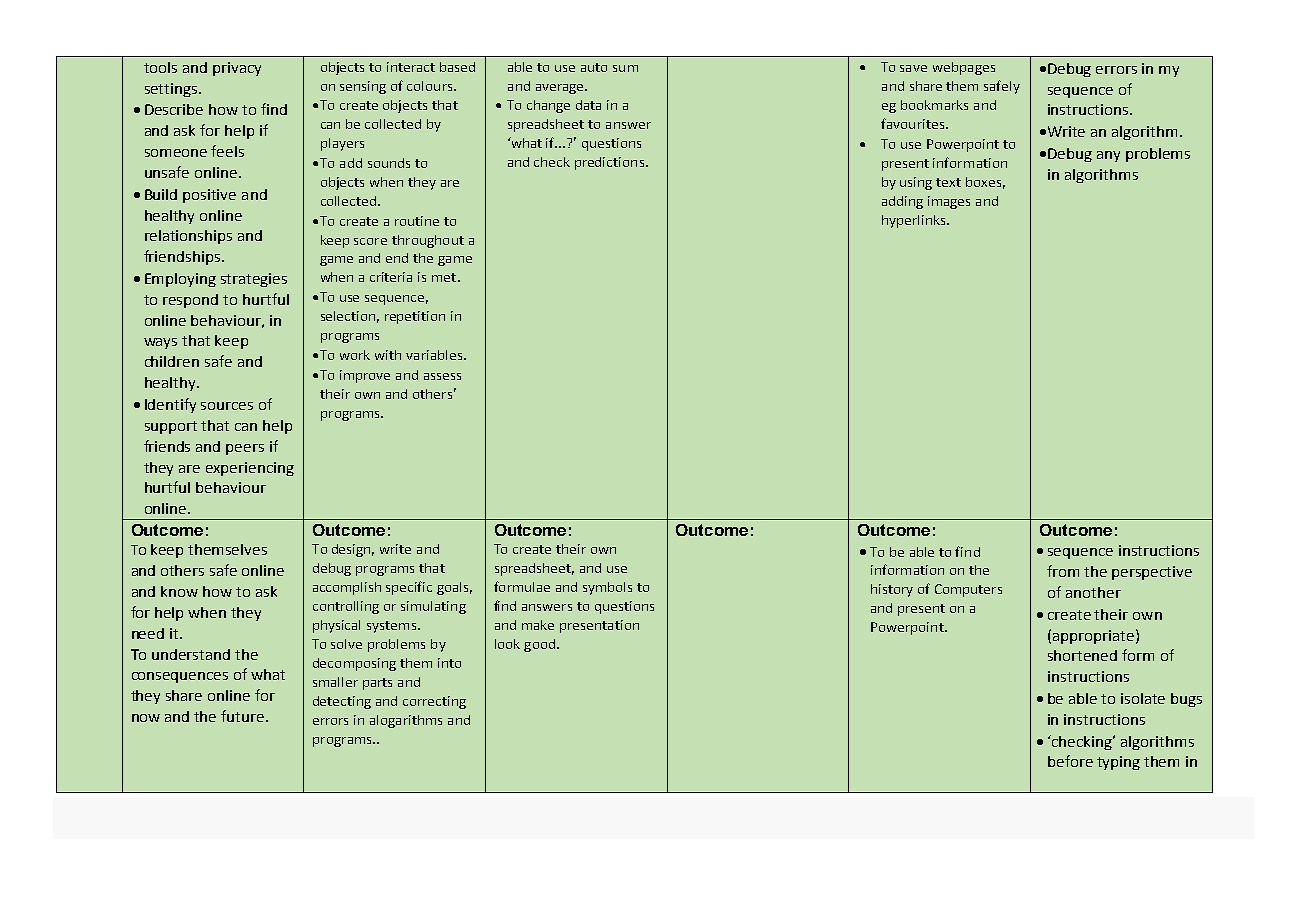  I want to click on sum, so click(625, 68).
